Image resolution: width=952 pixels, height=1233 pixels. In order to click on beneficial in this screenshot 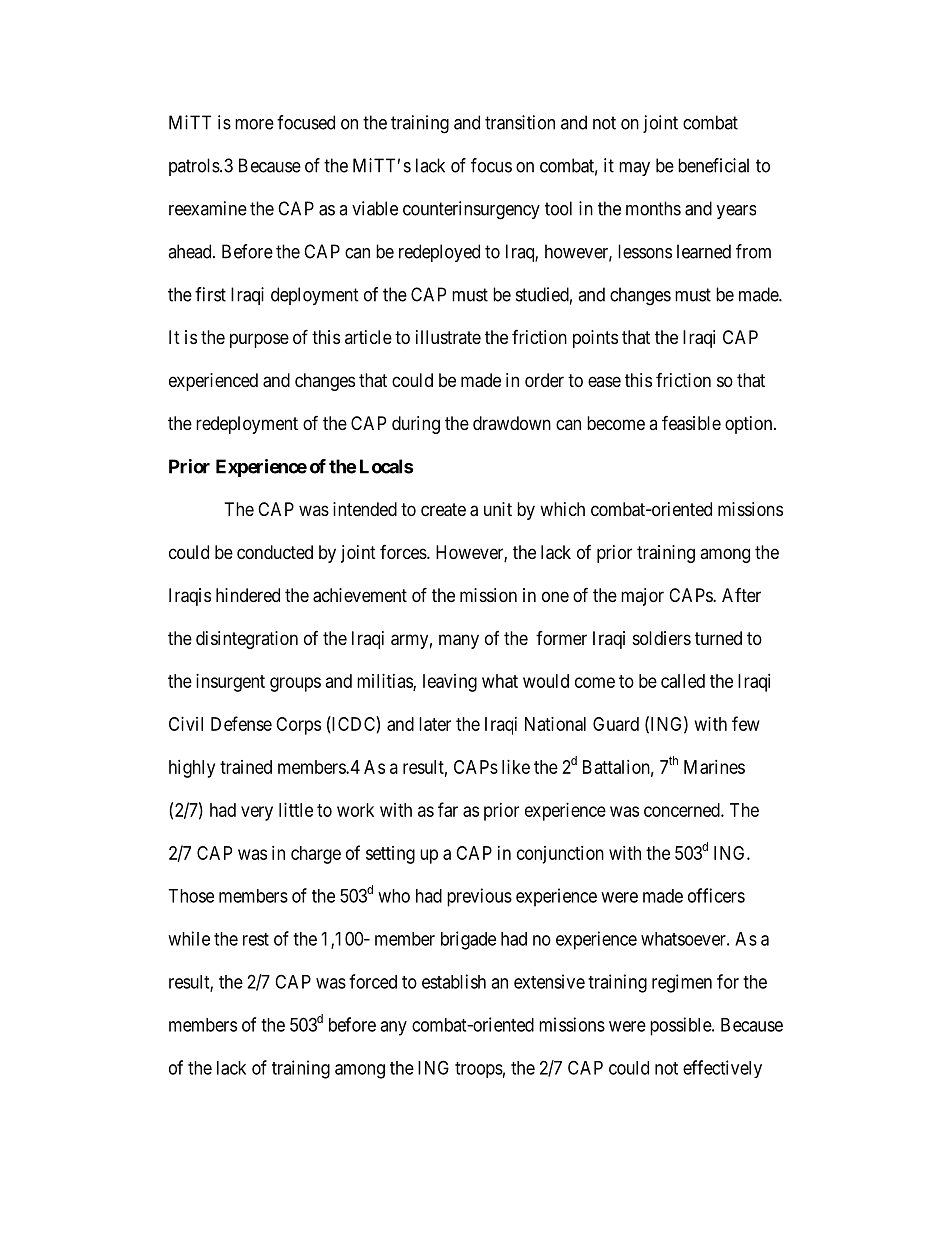, I will do `click(713, 165)`.
